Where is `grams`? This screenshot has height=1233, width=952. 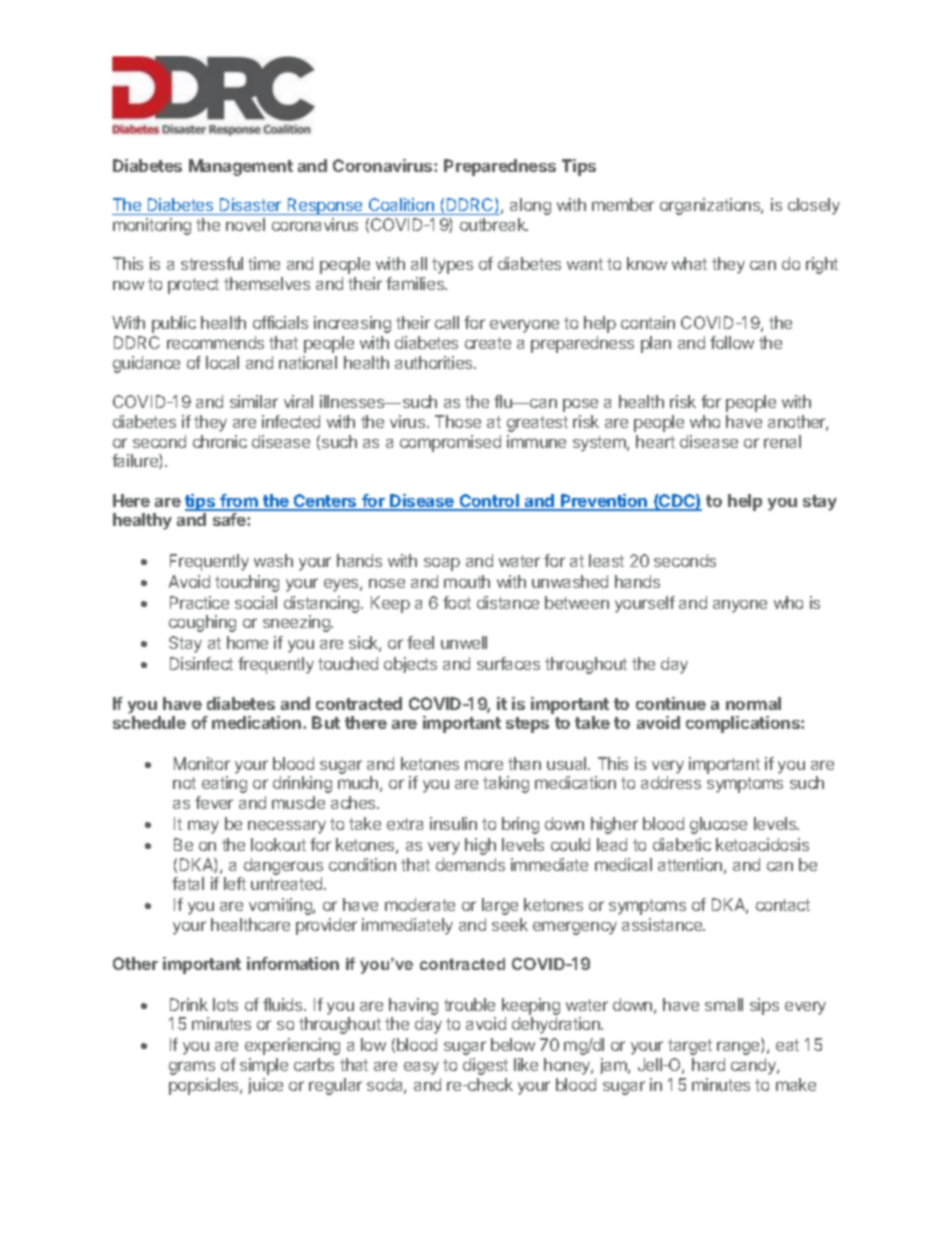 grams is located at coordinates (192, 1068).
